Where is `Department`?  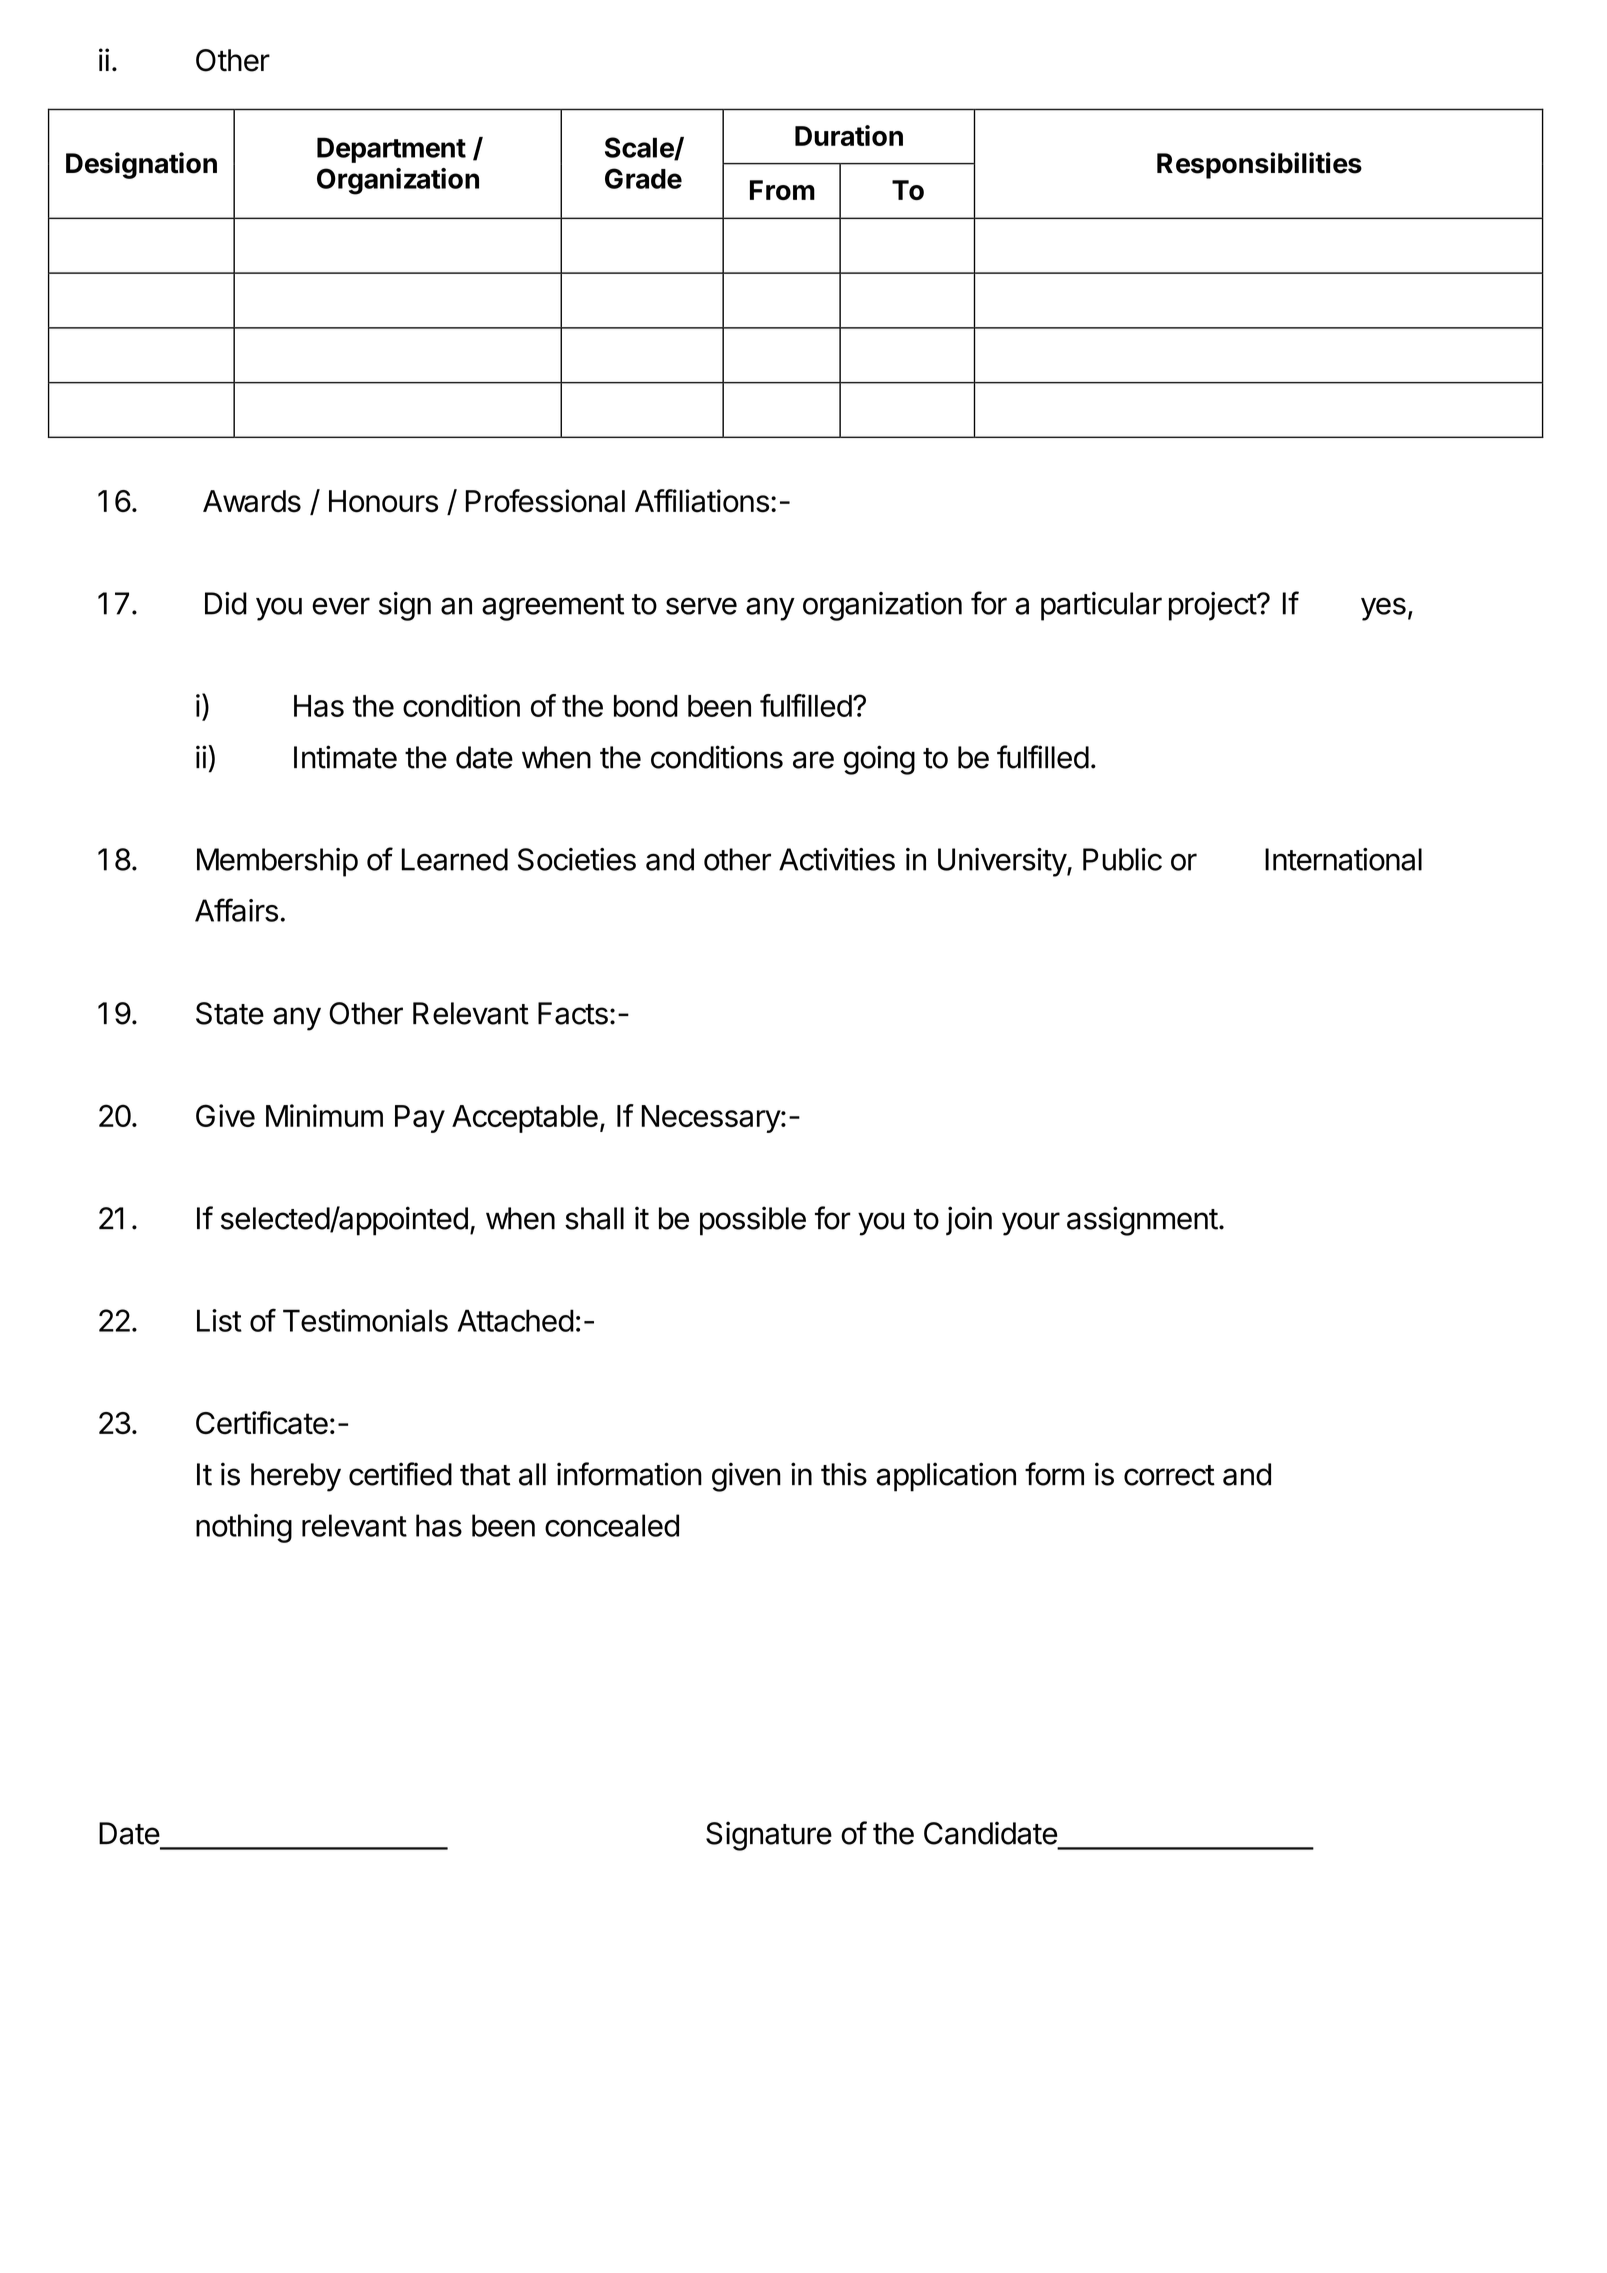 Department is located at coordinates (391, 150).
